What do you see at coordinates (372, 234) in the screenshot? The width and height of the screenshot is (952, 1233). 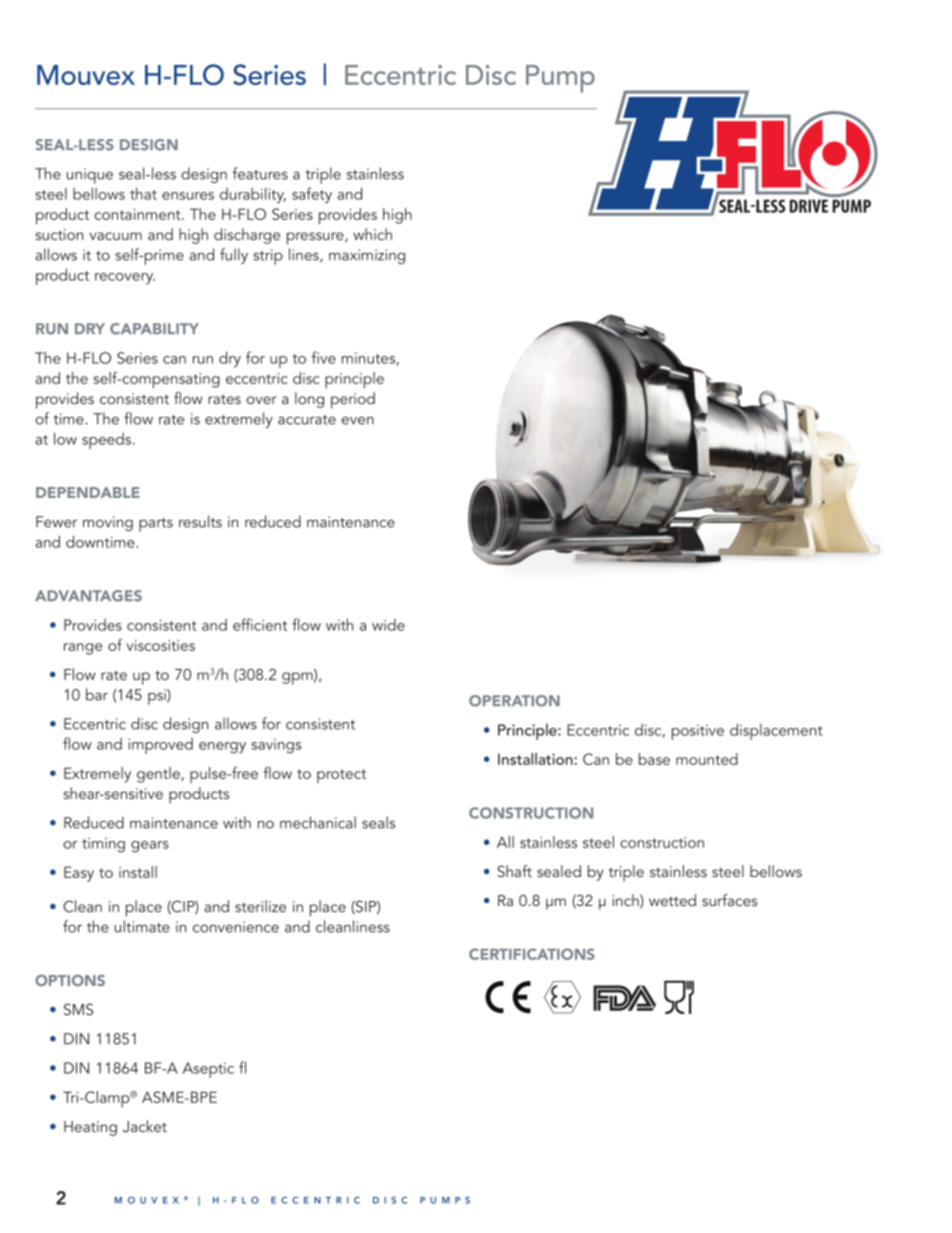 I see `which` at bounding box center [372, 234].
